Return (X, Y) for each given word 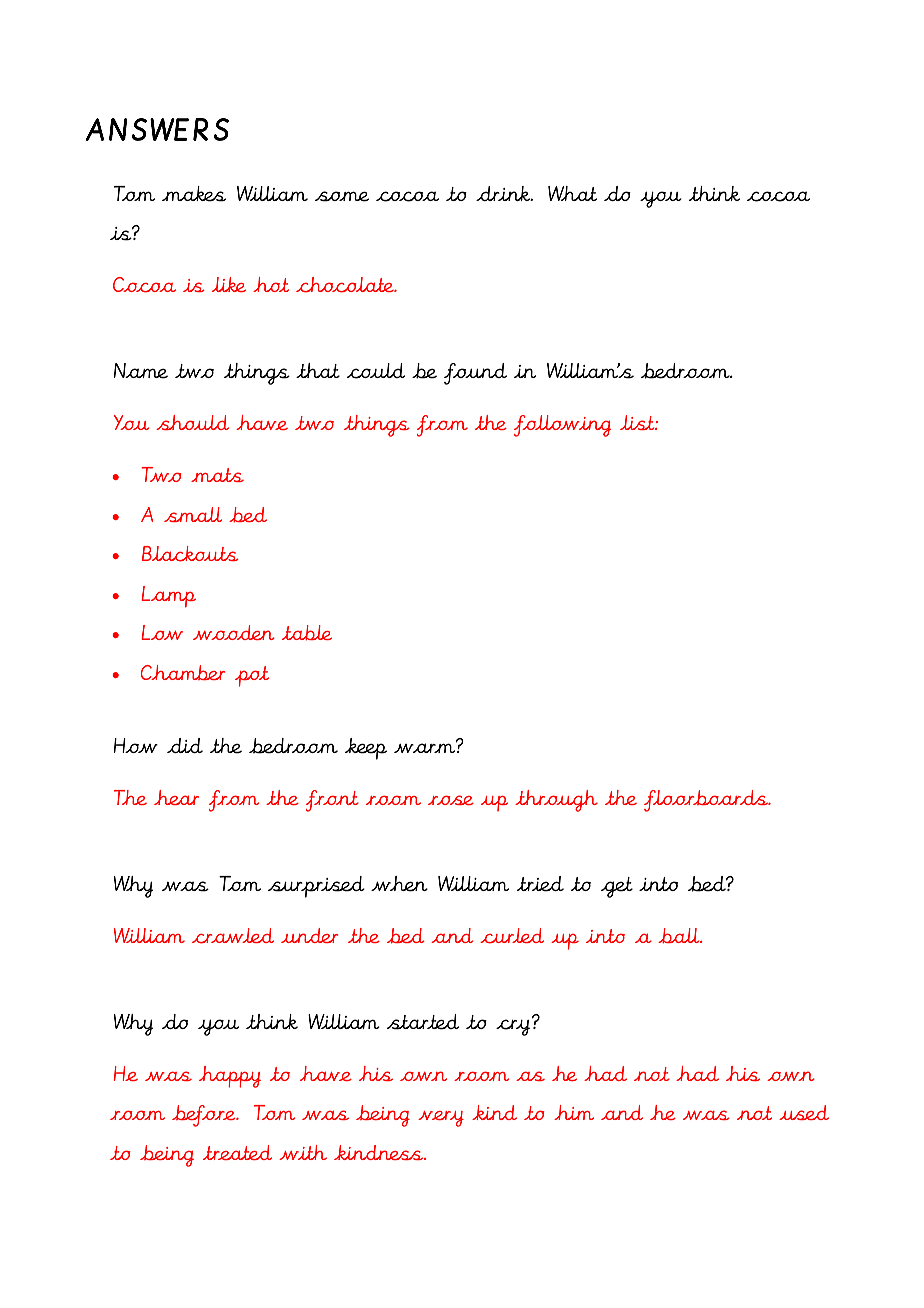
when (399, 884)
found (475, 374)
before (205, 1116)
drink (504, 193)
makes (194, 194)
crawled (233, 936)
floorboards (707, 801)
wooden (234, 632)
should (192, 422)
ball (680, 935)
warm (426, 747)
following (562, 426)
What (572, 193)
